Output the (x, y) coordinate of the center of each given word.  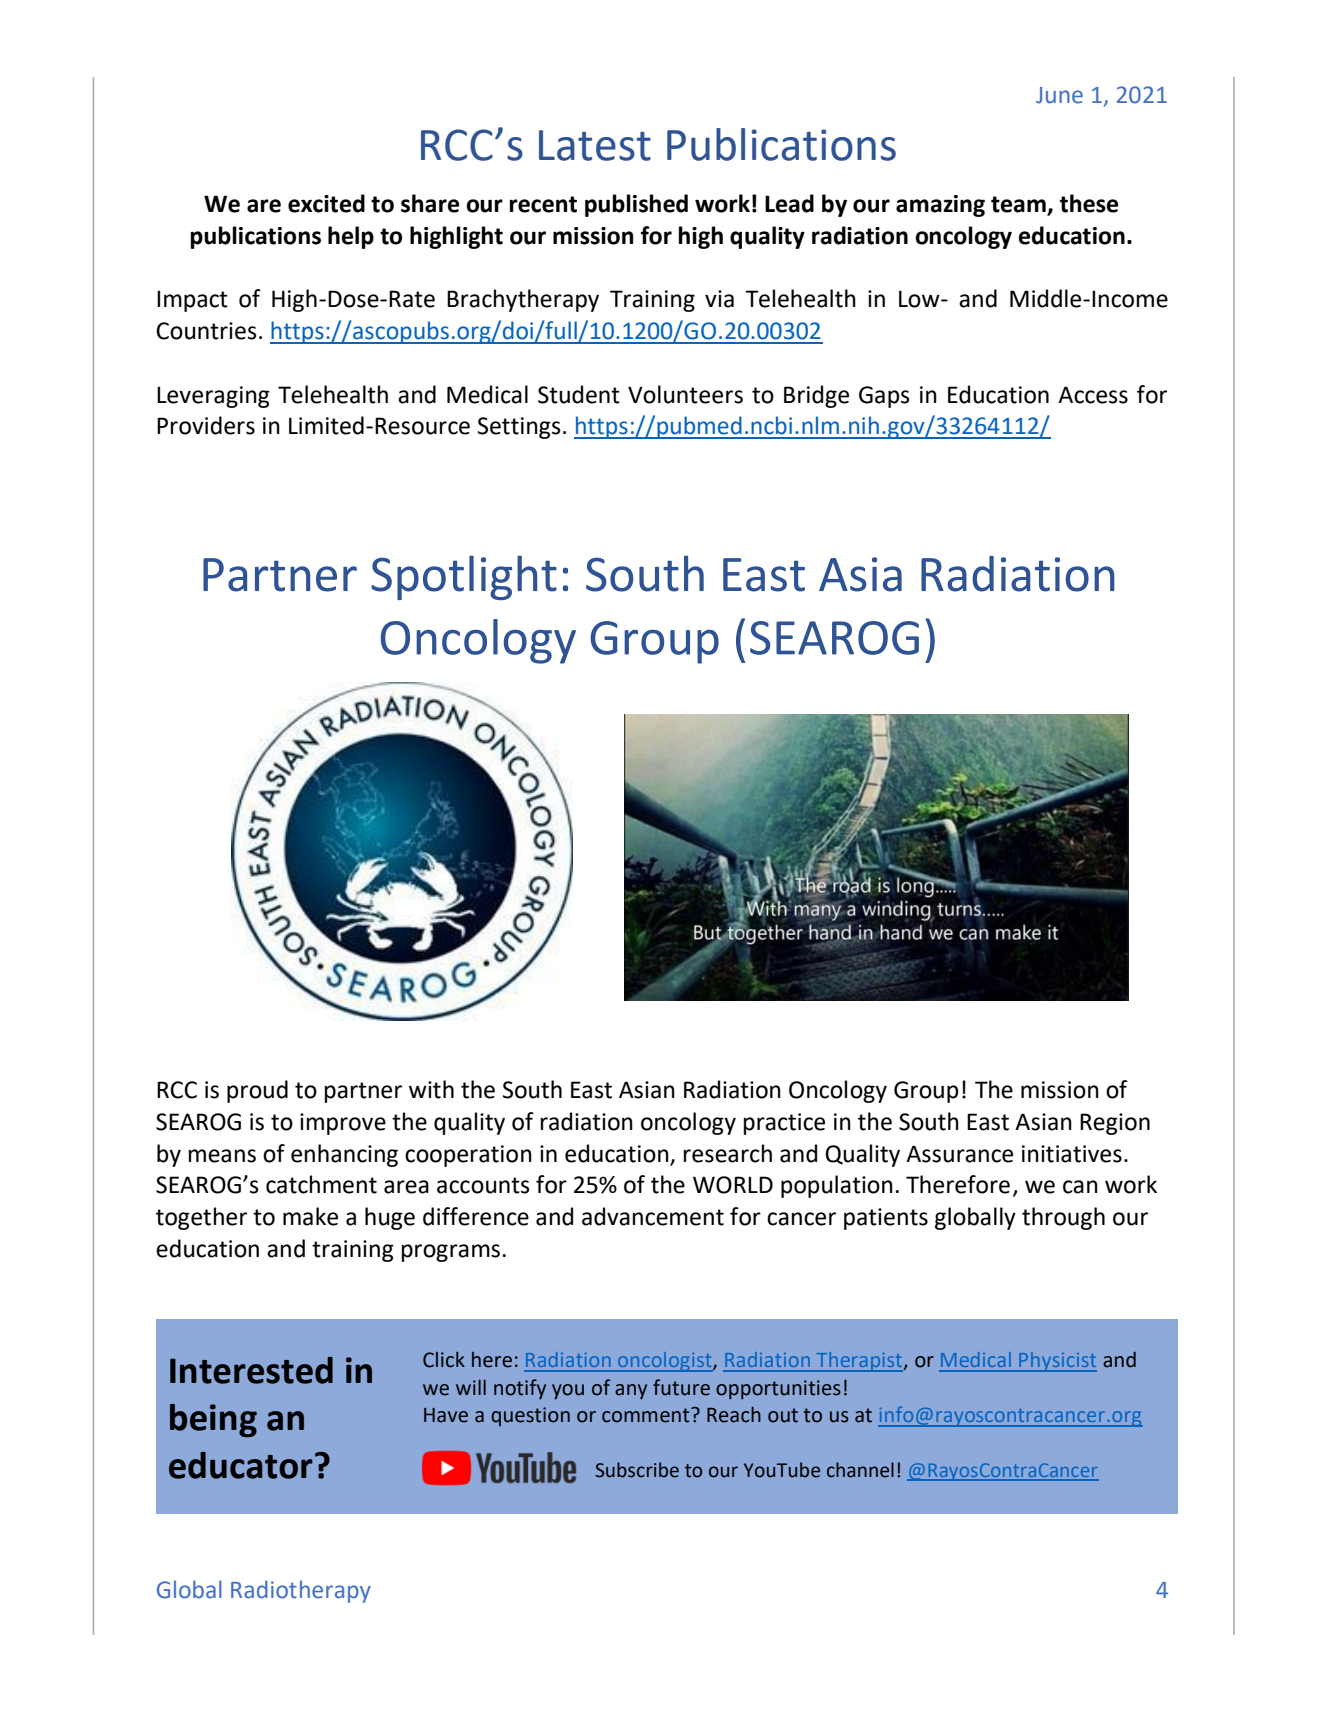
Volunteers (685, 394)
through (1063, 1218)
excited (326, 203)
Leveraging (213, 397)
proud (257, 1091)
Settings (519, 428)
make (310, 1216)
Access (1093, 395)
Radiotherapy (301, 1591)
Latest (595, 145)
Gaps (884, 397)
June (1059, 95)
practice (784, 1124)
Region (1115, 1124)
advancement (653, 1216)
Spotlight (464, 577)
